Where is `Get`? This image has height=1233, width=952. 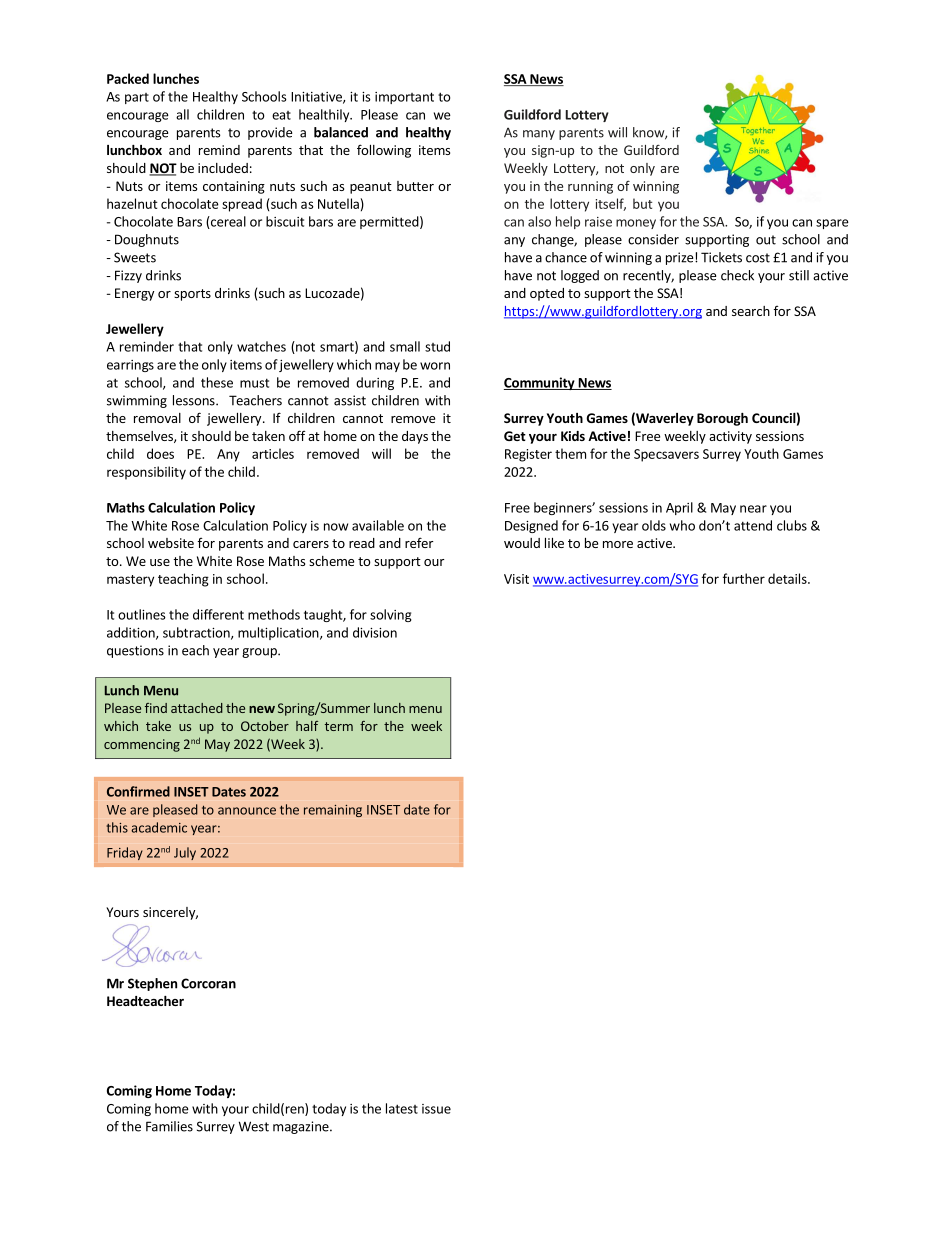 Get is located at coordinates (515, 436).
